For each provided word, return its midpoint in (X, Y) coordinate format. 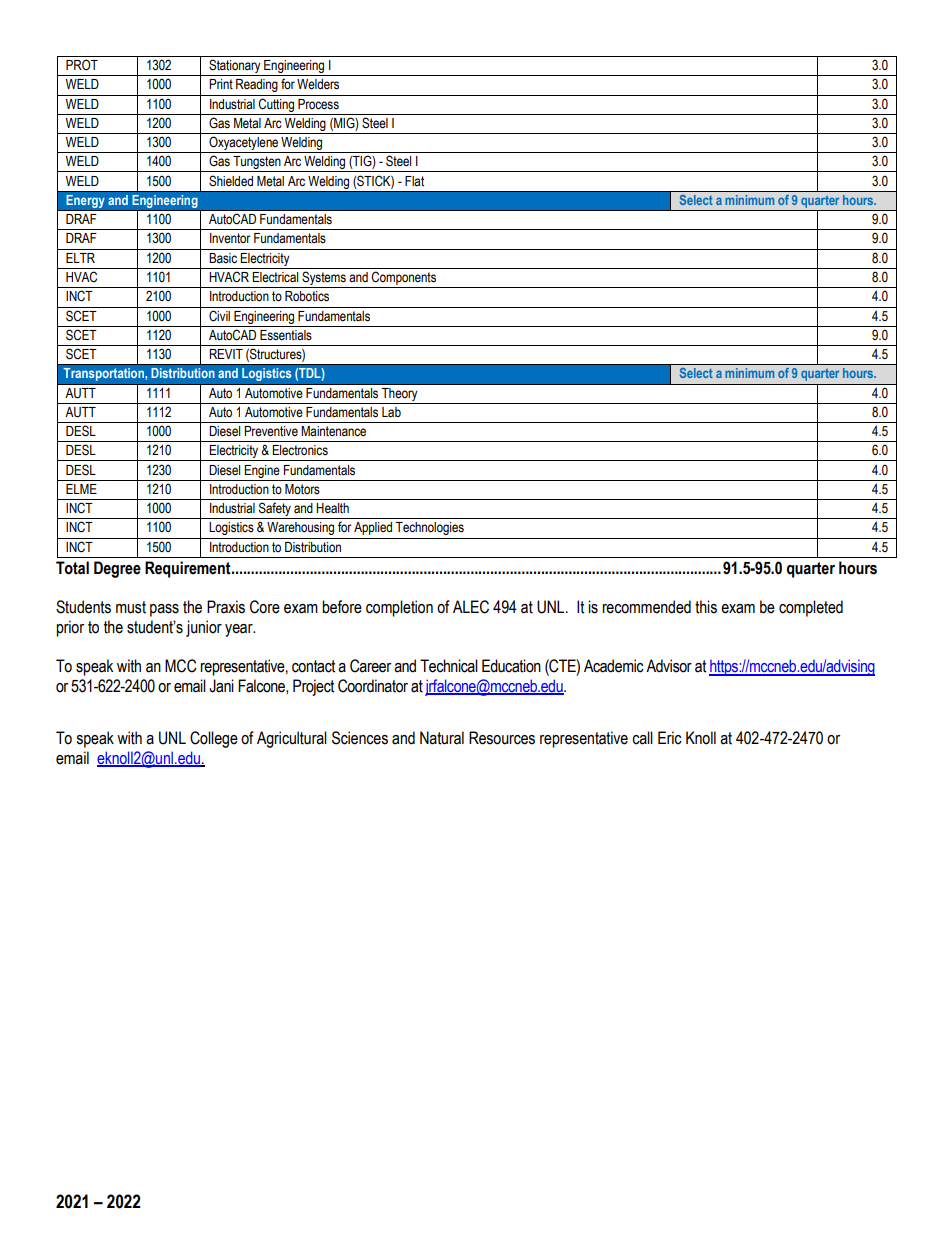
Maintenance (333, 431)
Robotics (307, 296)
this (706, 607)
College (214, 739)
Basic (223, 258)
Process (318, 104)
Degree (117, 569)
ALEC (471, 607)
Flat (414, 181)
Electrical (275, 277)
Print (221, 84)
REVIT (226, 354)
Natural (442, 738)
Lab (391, 412)
